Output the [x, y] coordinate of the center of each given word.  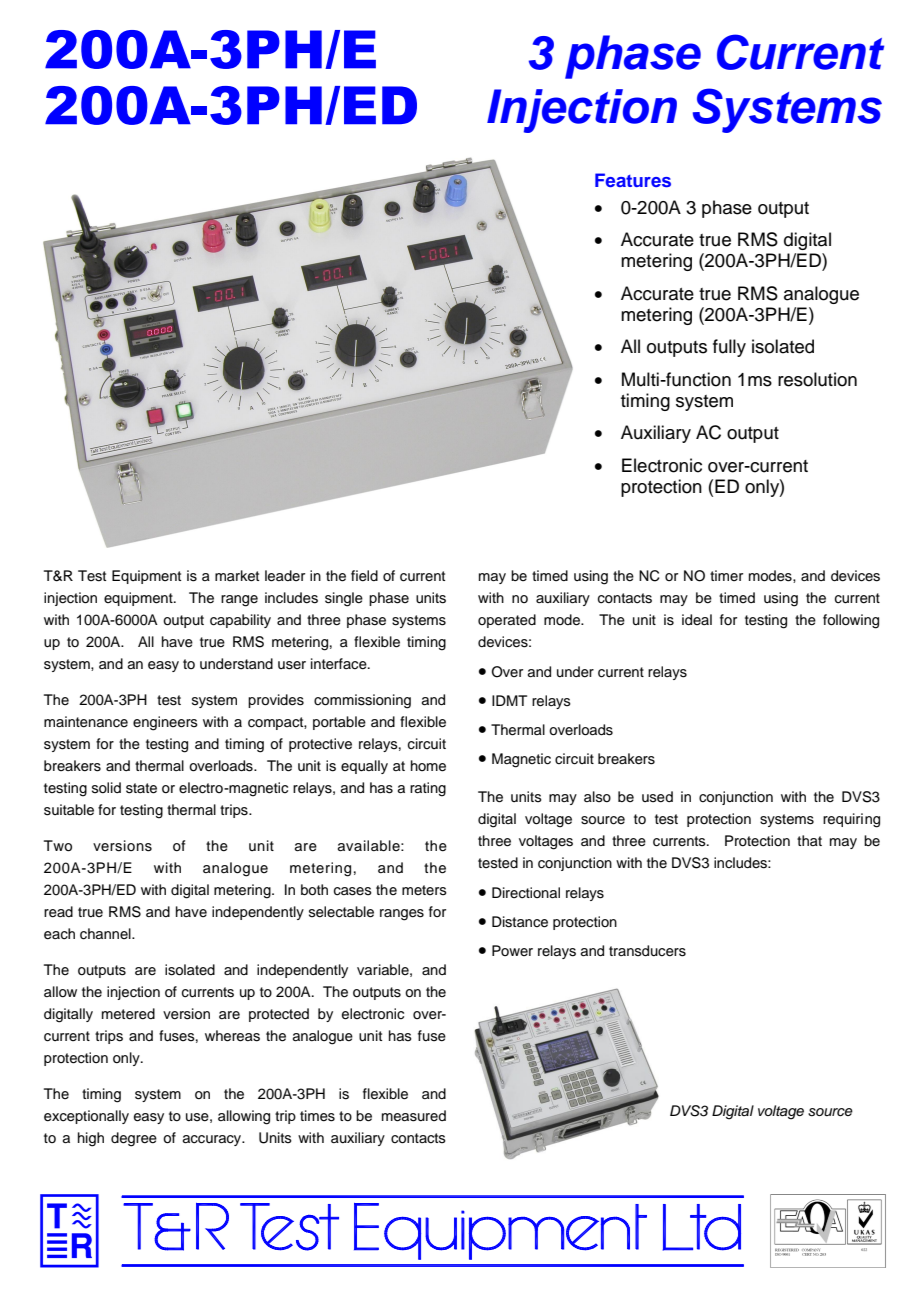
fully [729, 348]
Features [633, 180]
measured [414, 1116]
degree [134, 1139]
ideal [697, 620]
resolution [817, 379]
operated [507, 621]
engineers [165, 723]
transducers [647, 951]
